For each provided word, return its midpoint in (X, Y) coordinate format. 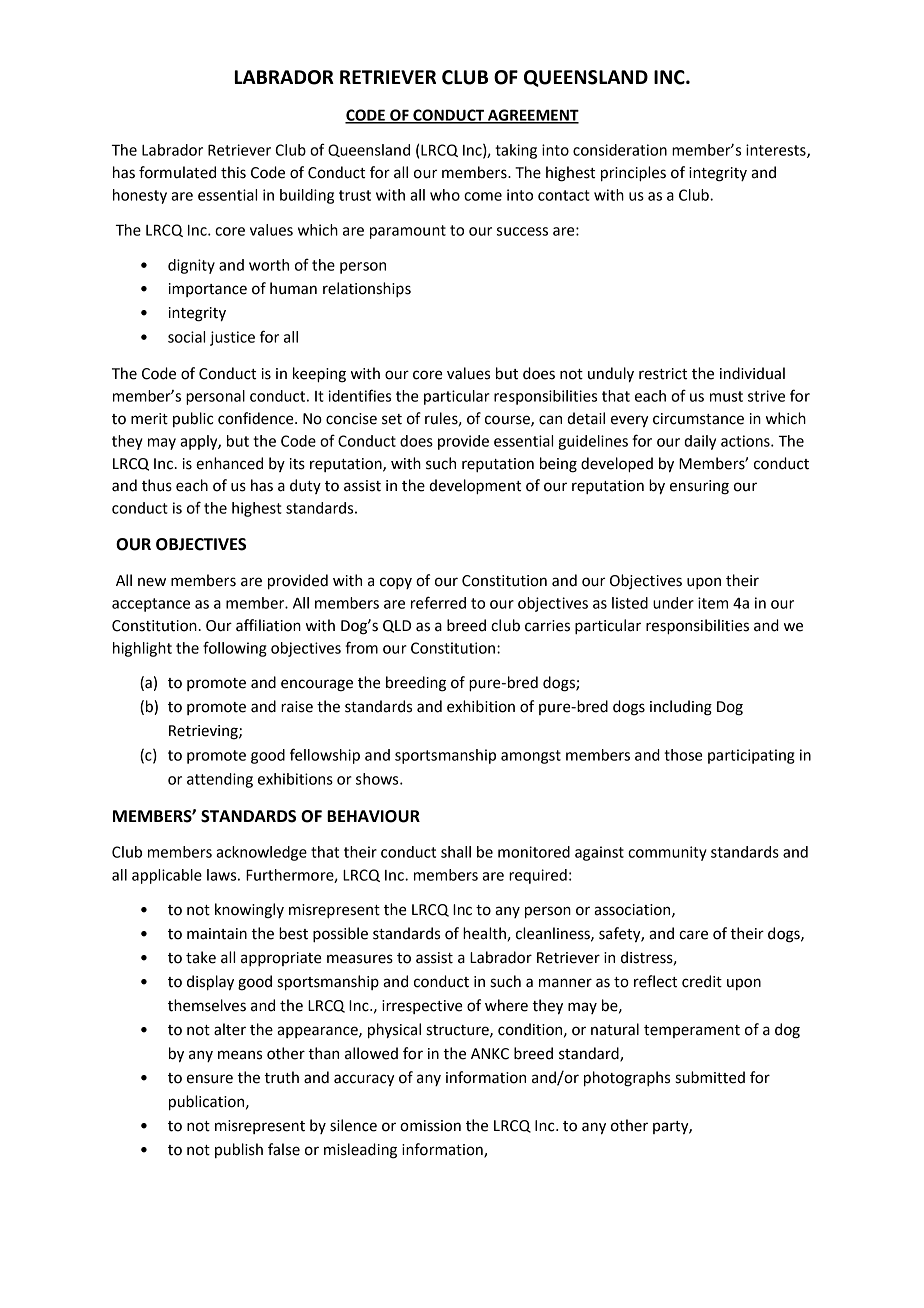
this (233, 172)
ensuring (699, 487)
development (475, 487)
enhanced (229, 463)
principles (633, 174)
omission (430, 1126)
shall (456, 852)
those (683, 755)
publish (239, 1150)
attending (220, 780)
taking (516, 151)
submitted (710, 1077)
